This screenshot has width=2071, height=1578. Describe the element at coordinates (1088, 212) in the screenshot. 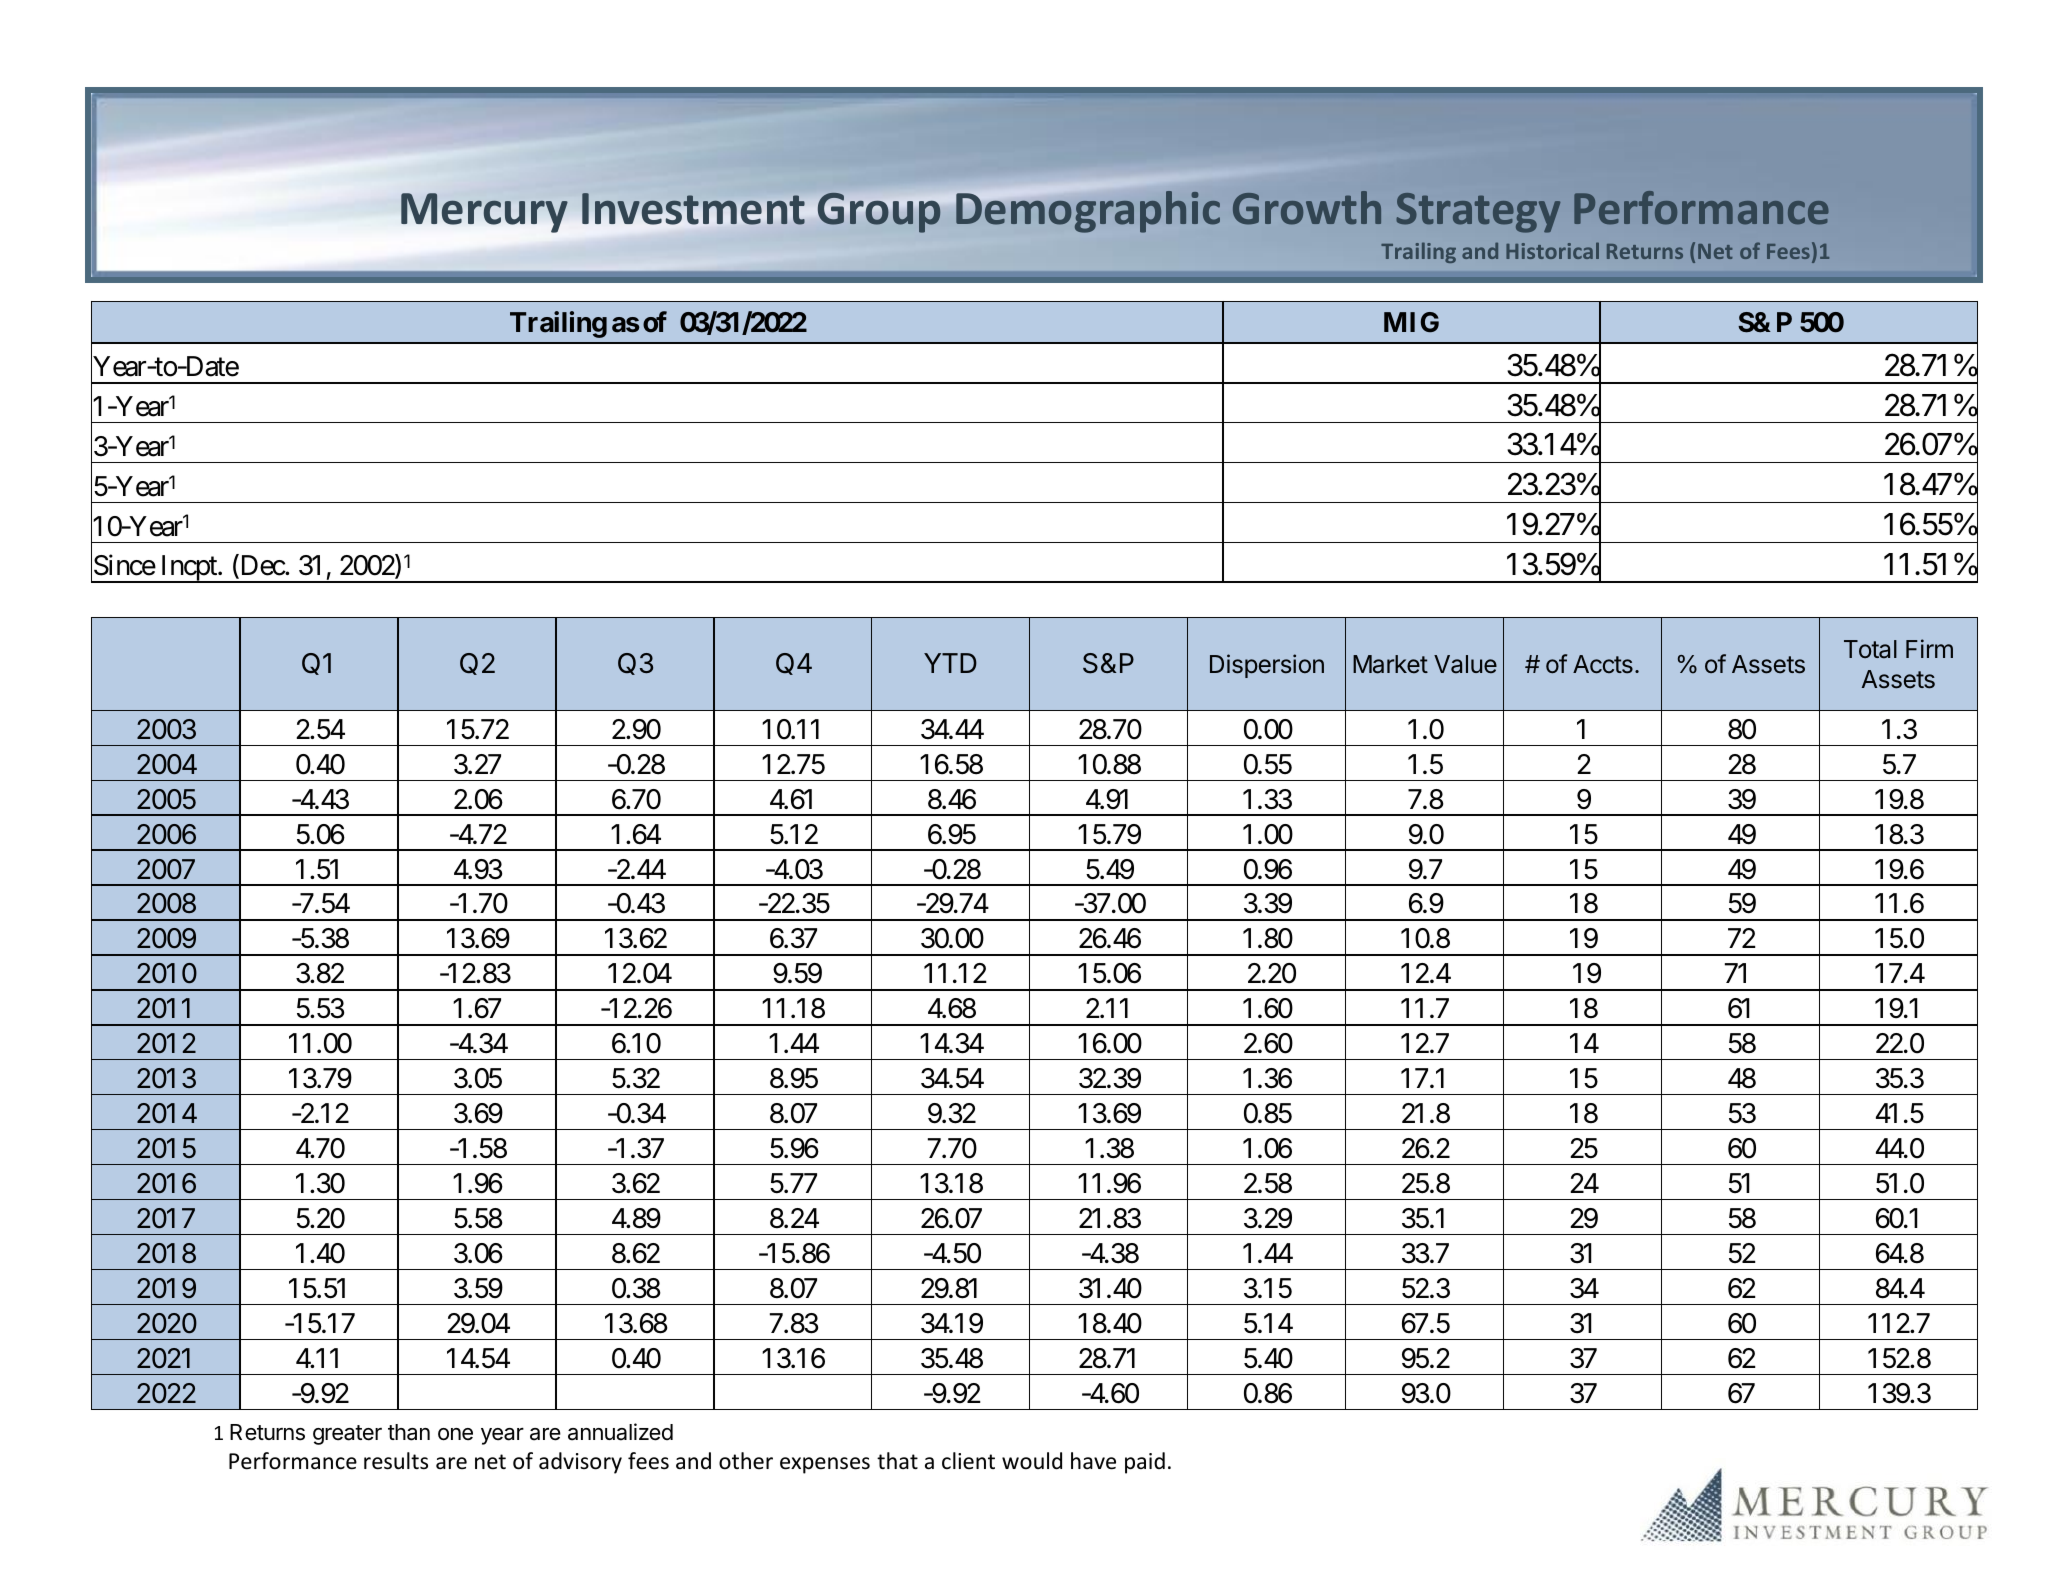

I see `Demographic` at that location.
